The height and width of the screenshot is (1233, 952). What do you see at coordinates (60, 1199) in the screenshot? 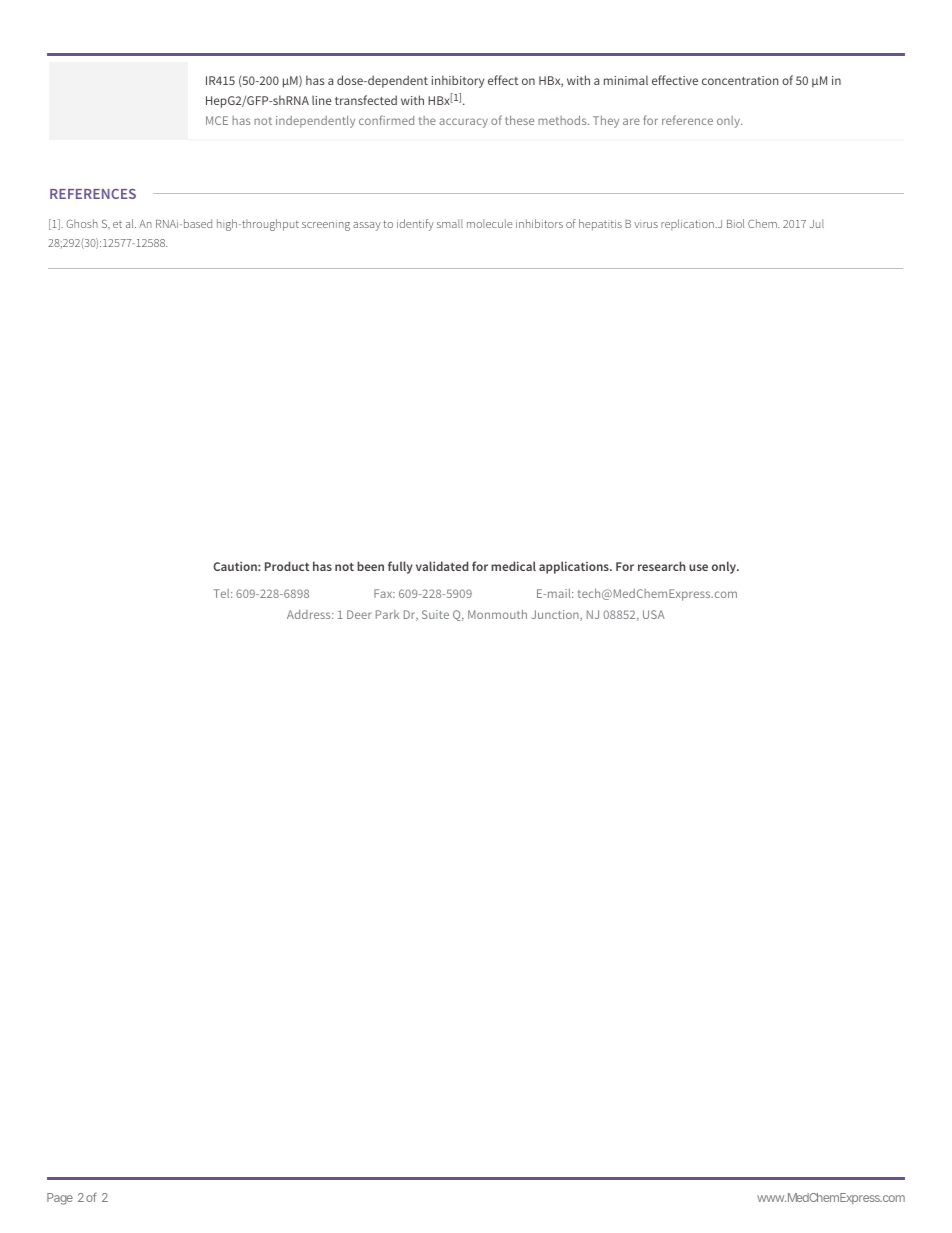
I see `Page` at bounding box center [60, 1199].
